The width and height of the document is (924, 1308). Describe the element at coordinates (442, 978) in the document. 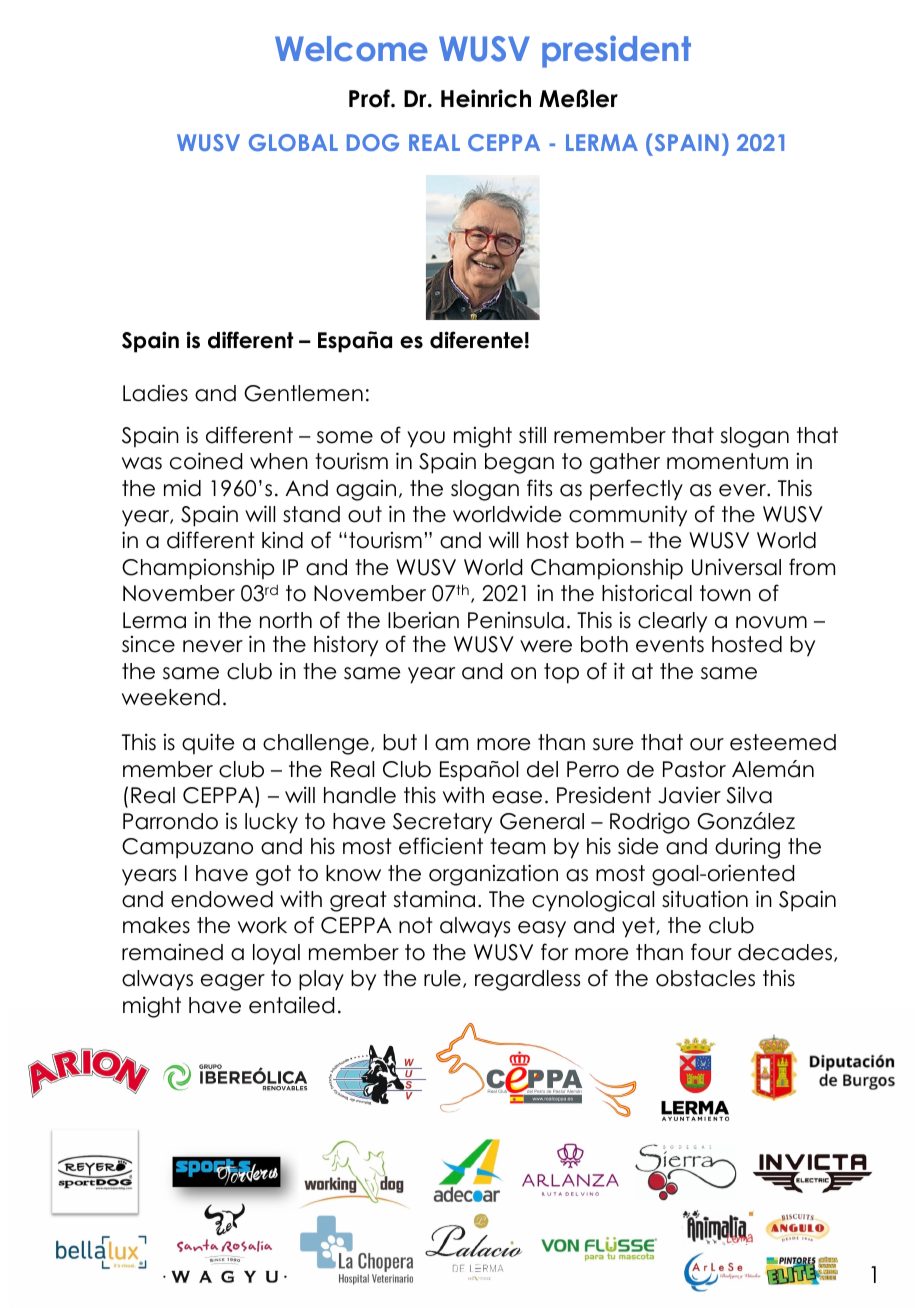

I see `rule` at that location.
